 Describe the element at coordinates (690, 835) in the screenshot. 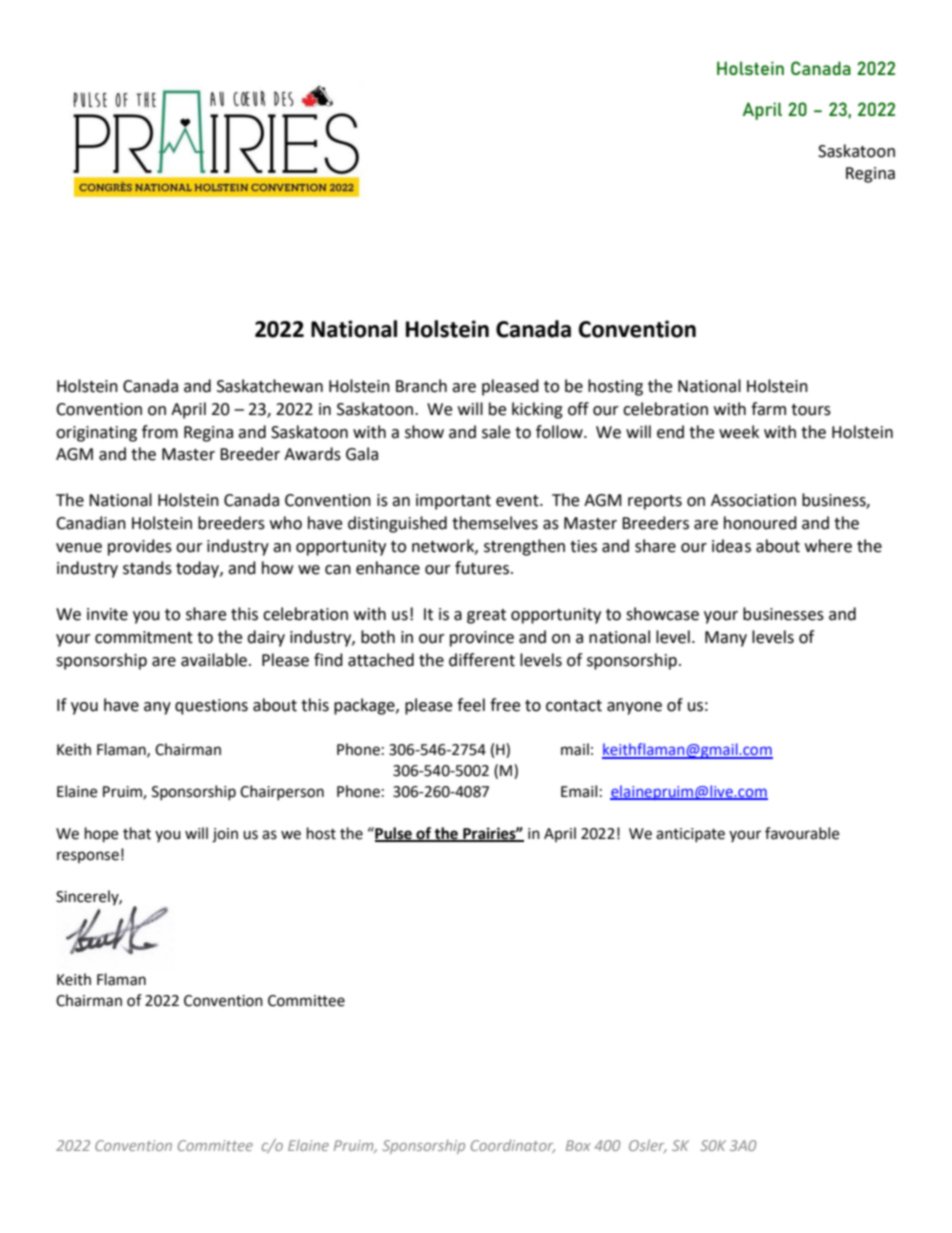

I see `anticipate` at that location.
